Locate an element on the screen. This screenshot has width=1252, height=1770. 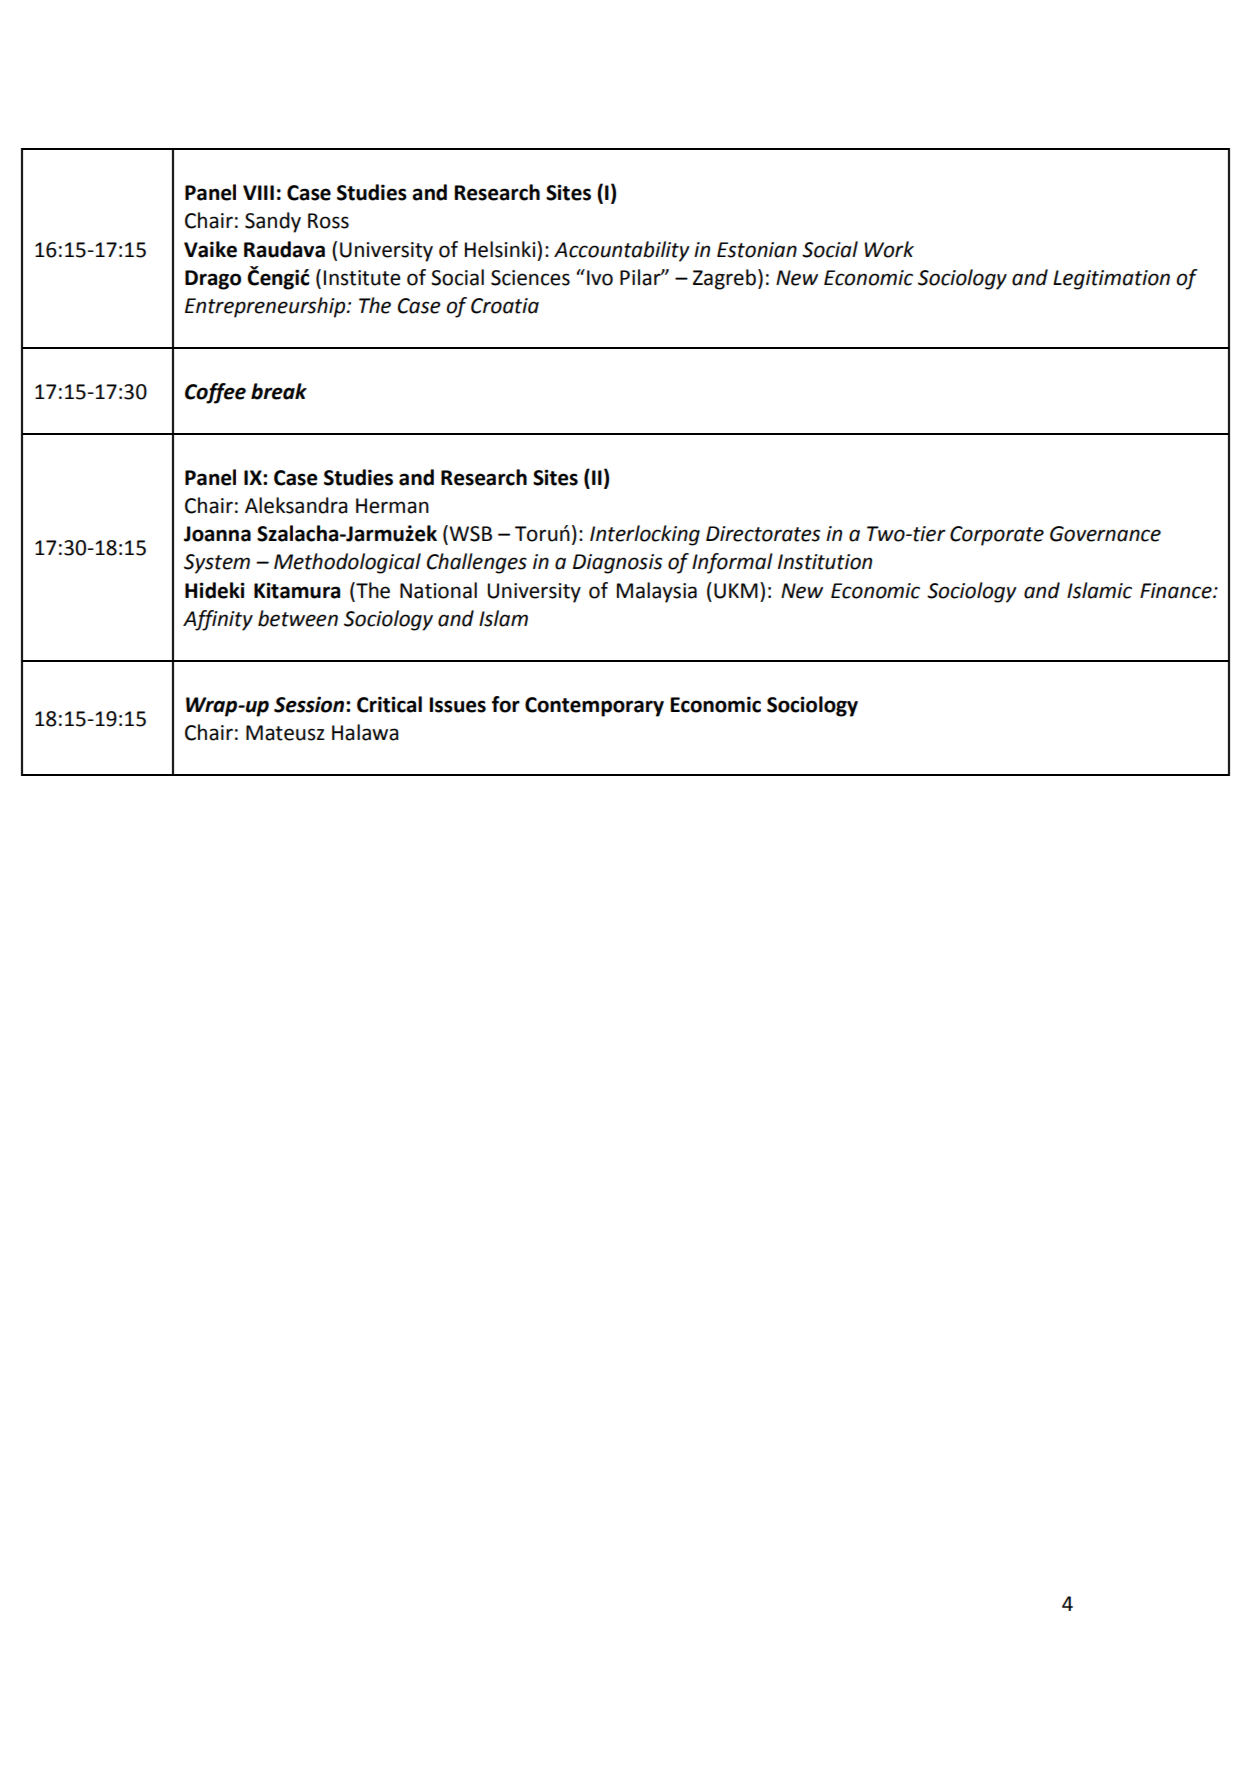
Malaysia is located at coordinates (657, 592).
